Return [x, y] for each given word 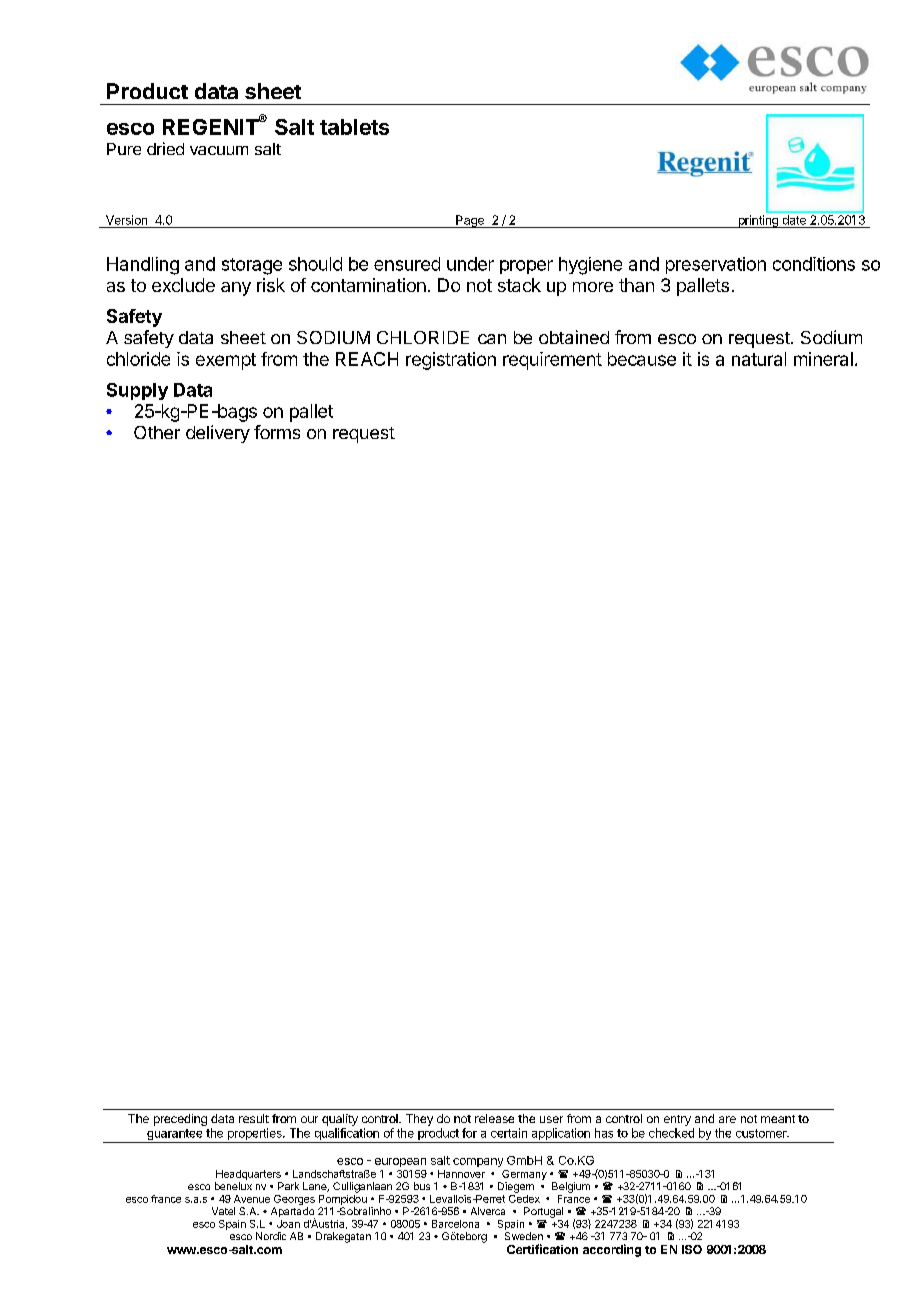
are [727, 1119]
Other [157, 432]
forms [277, 432]
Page [470, 221]
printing [758, 221]
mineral [823, 359]
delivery [218, 434]
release [494, 1118]
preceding [180, 1120]
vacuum [219, 150]
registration [451, 361]
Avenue [252, 1199]
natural [759, 359]
